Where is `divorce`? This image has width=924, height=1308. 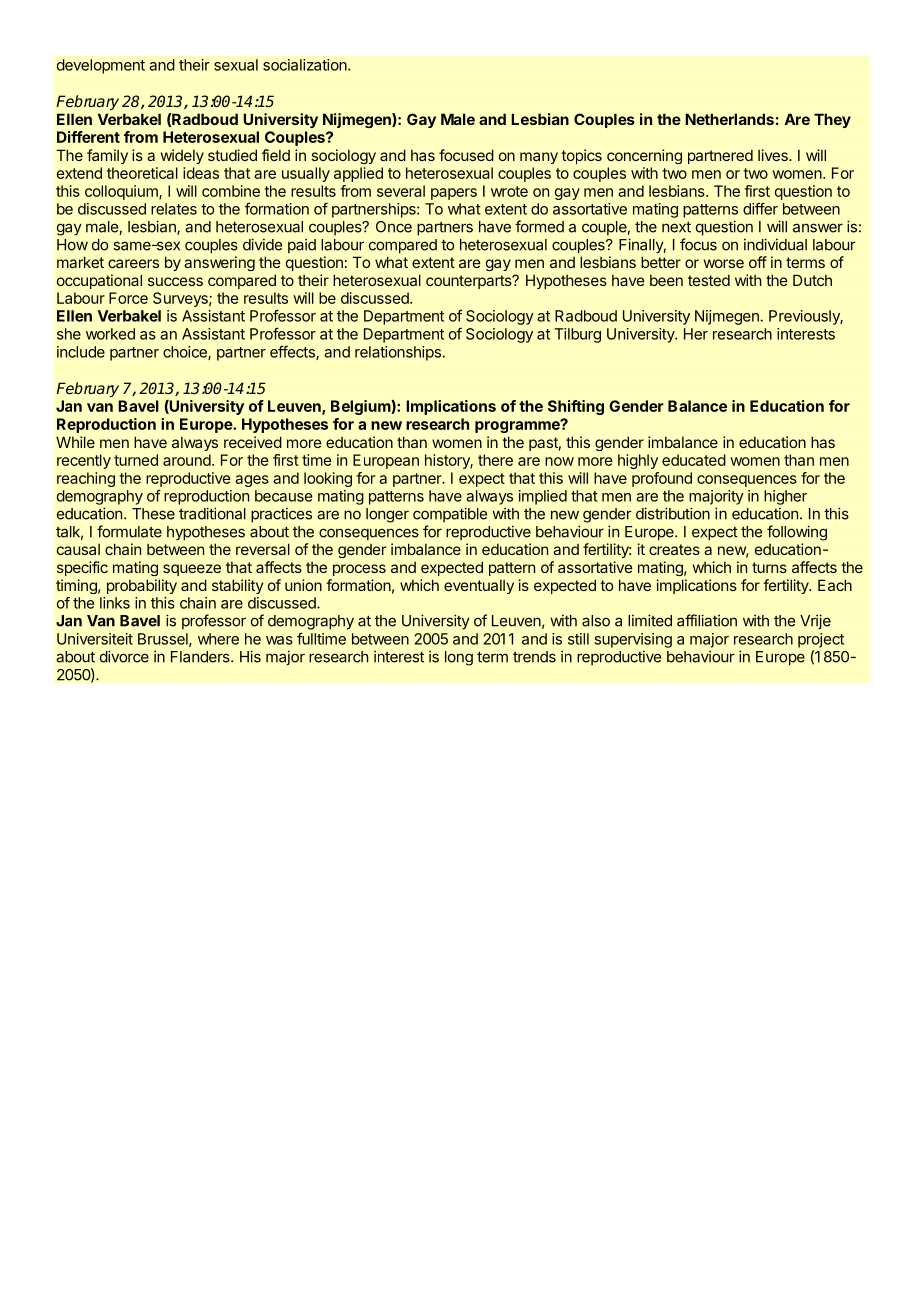 divorce is located at coordinates (124, 656).
